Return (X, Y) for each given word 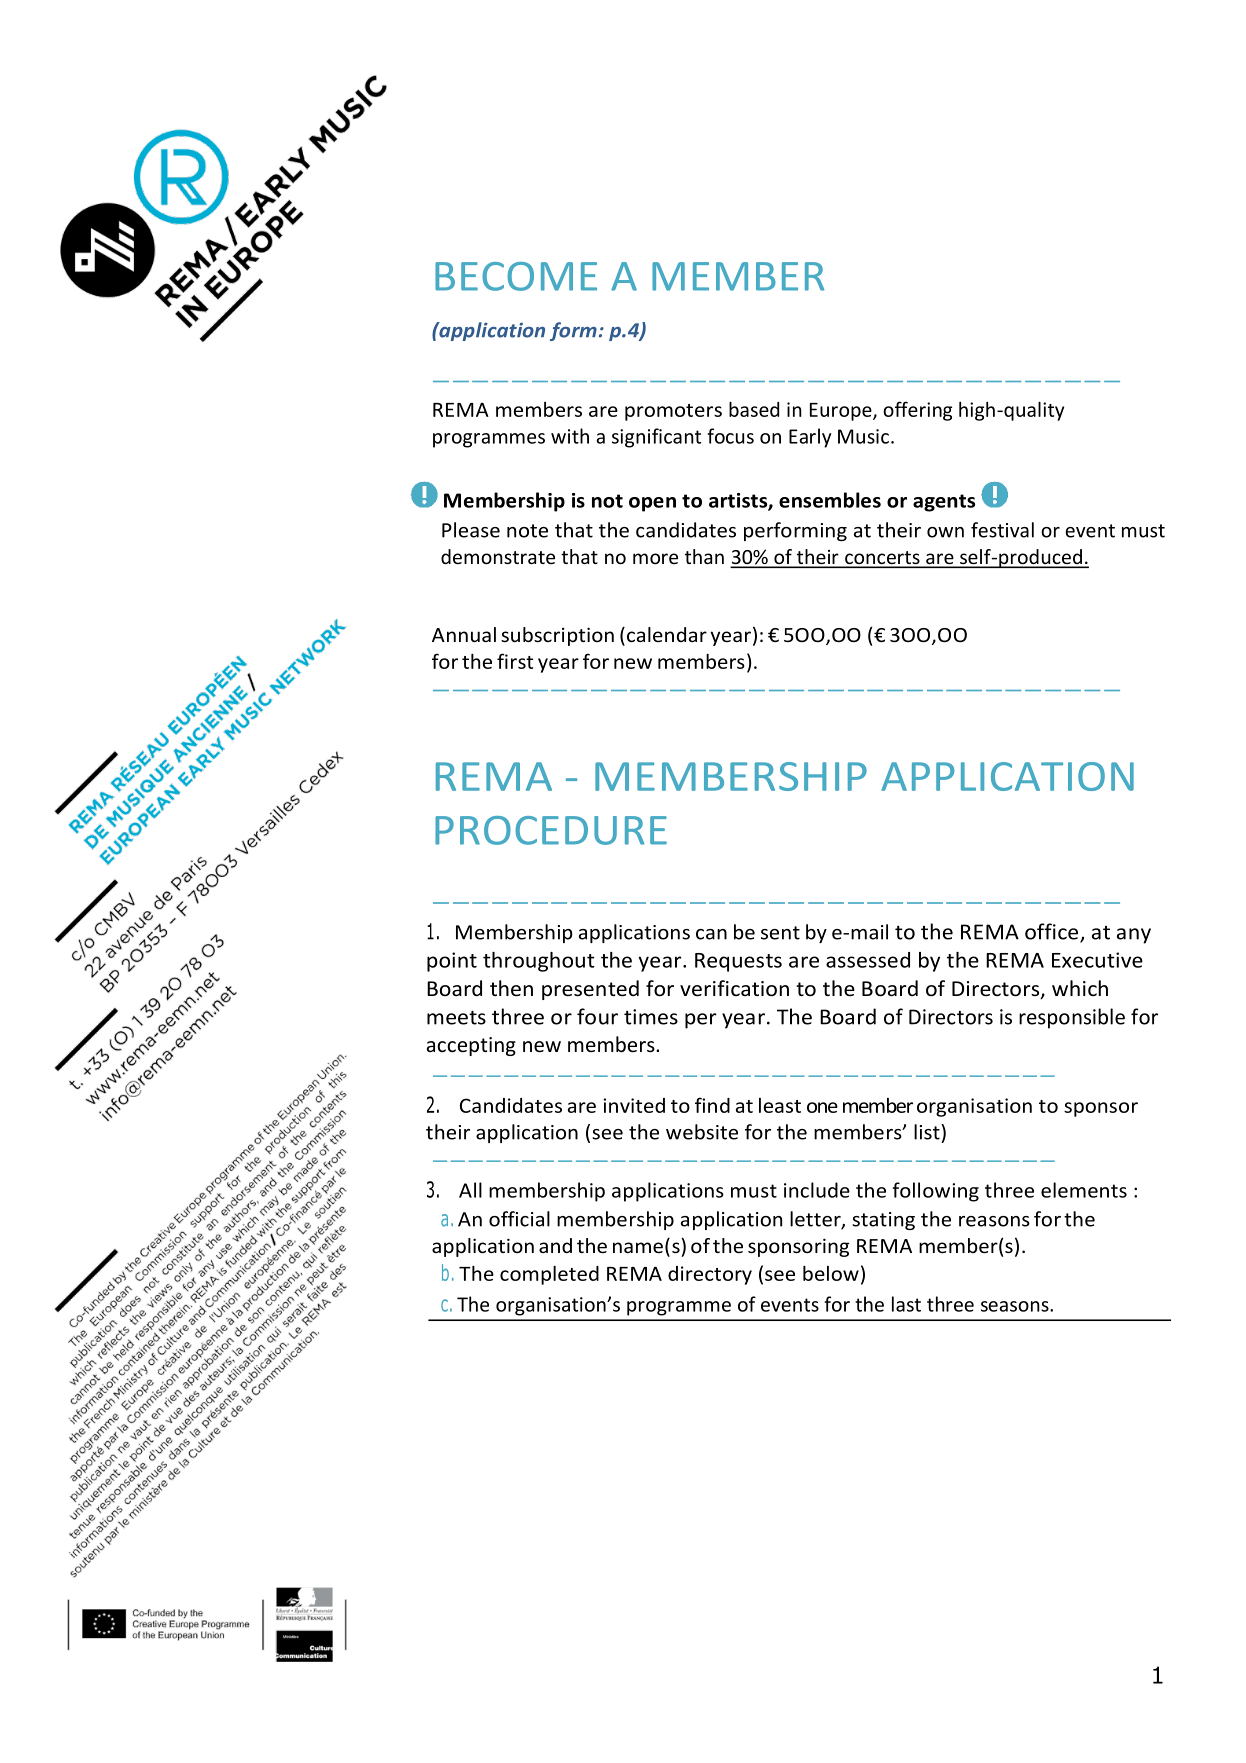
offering (917, 411)
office (1051, 931)
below (831, 1273)
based (754, 409)
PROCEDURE (551, 830)
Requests (738, 962)
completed (549, 1275)
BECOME (516, 276)
